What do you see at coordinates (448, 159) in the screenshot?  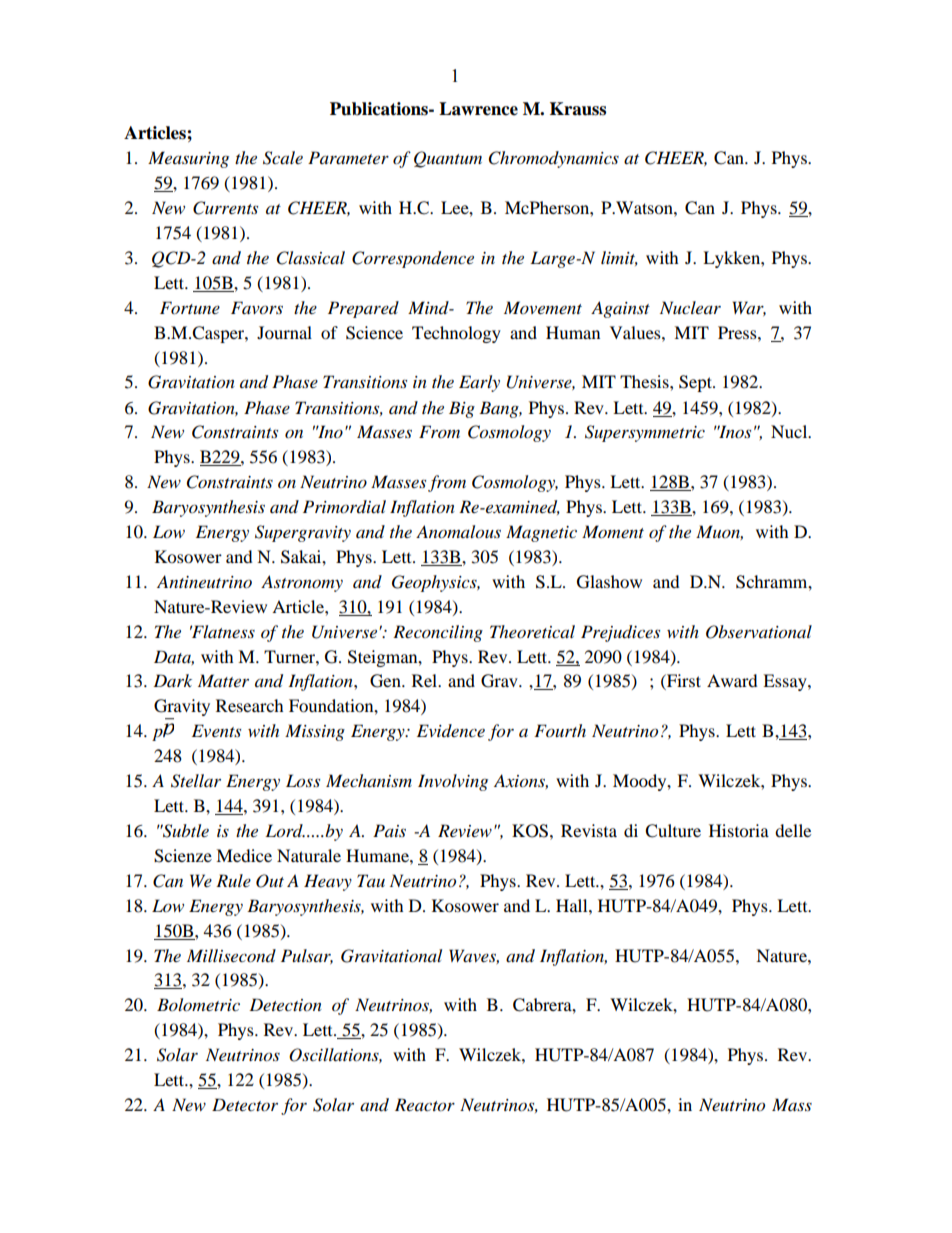 I see `Quantum` at bounding box center [448, 159].
